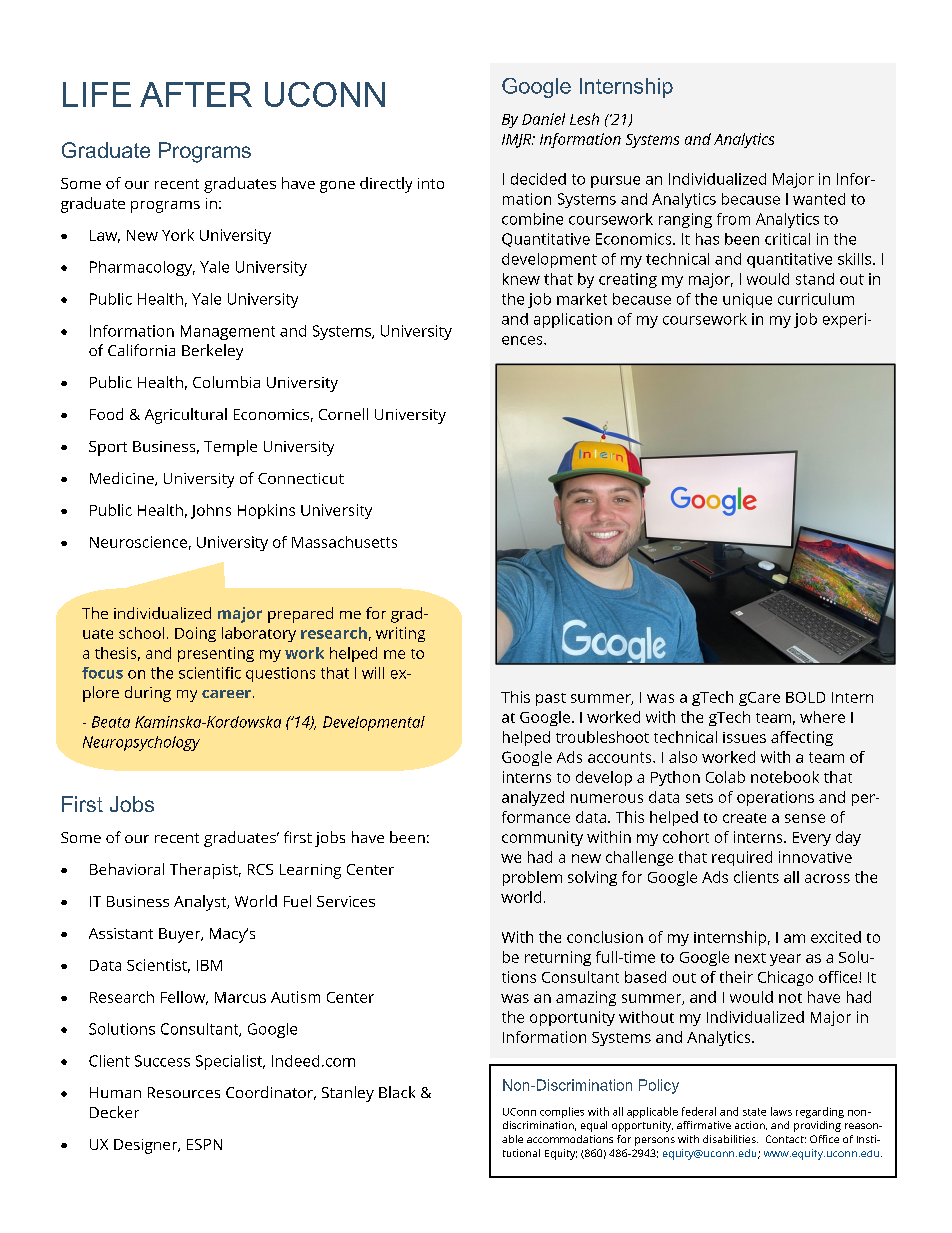  What do you see at coordinates (195, 634) in the screenshot?
I see `Doing` at bounding box center [195, 634].
